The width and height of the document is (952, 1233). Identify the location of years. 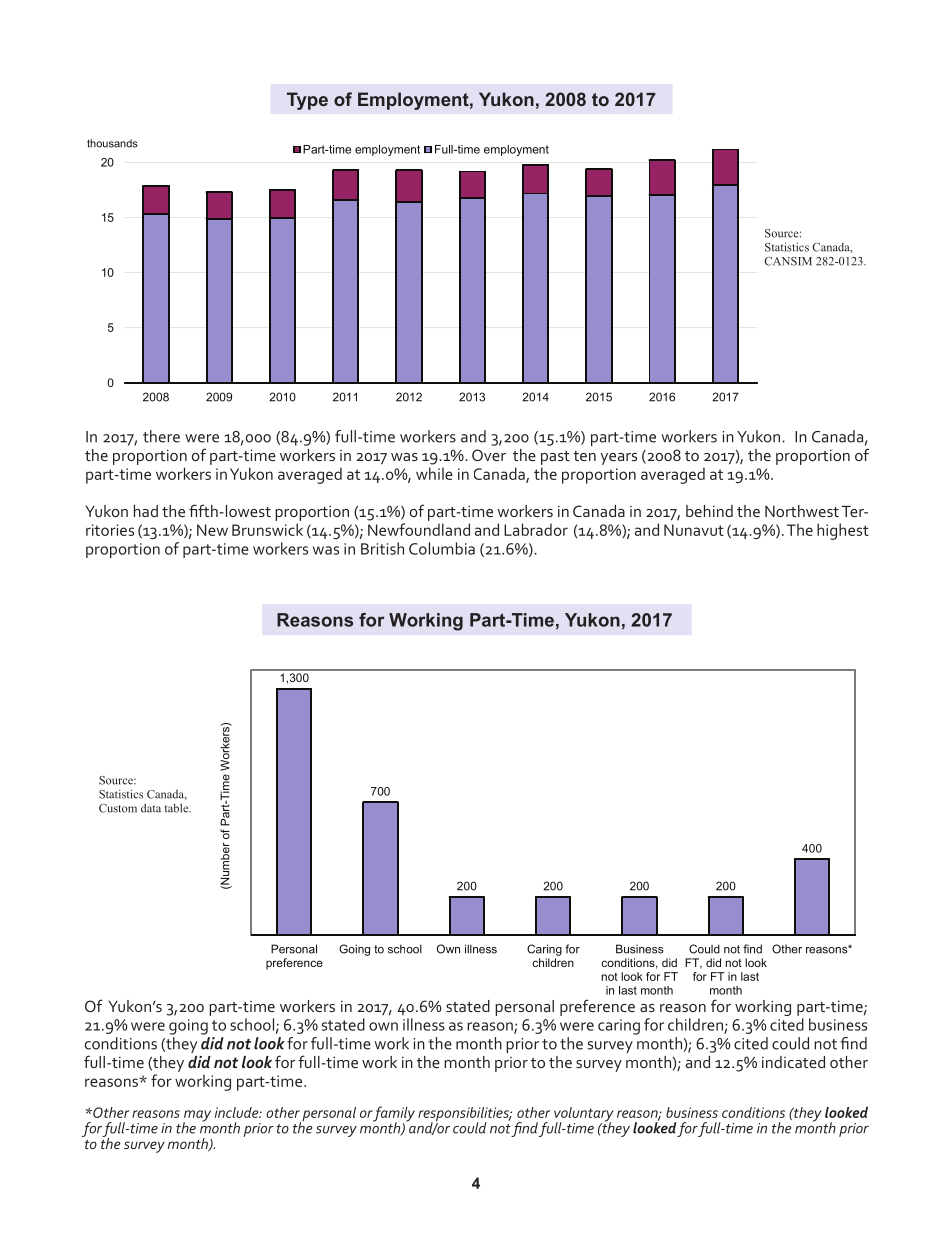
(618, 459).
